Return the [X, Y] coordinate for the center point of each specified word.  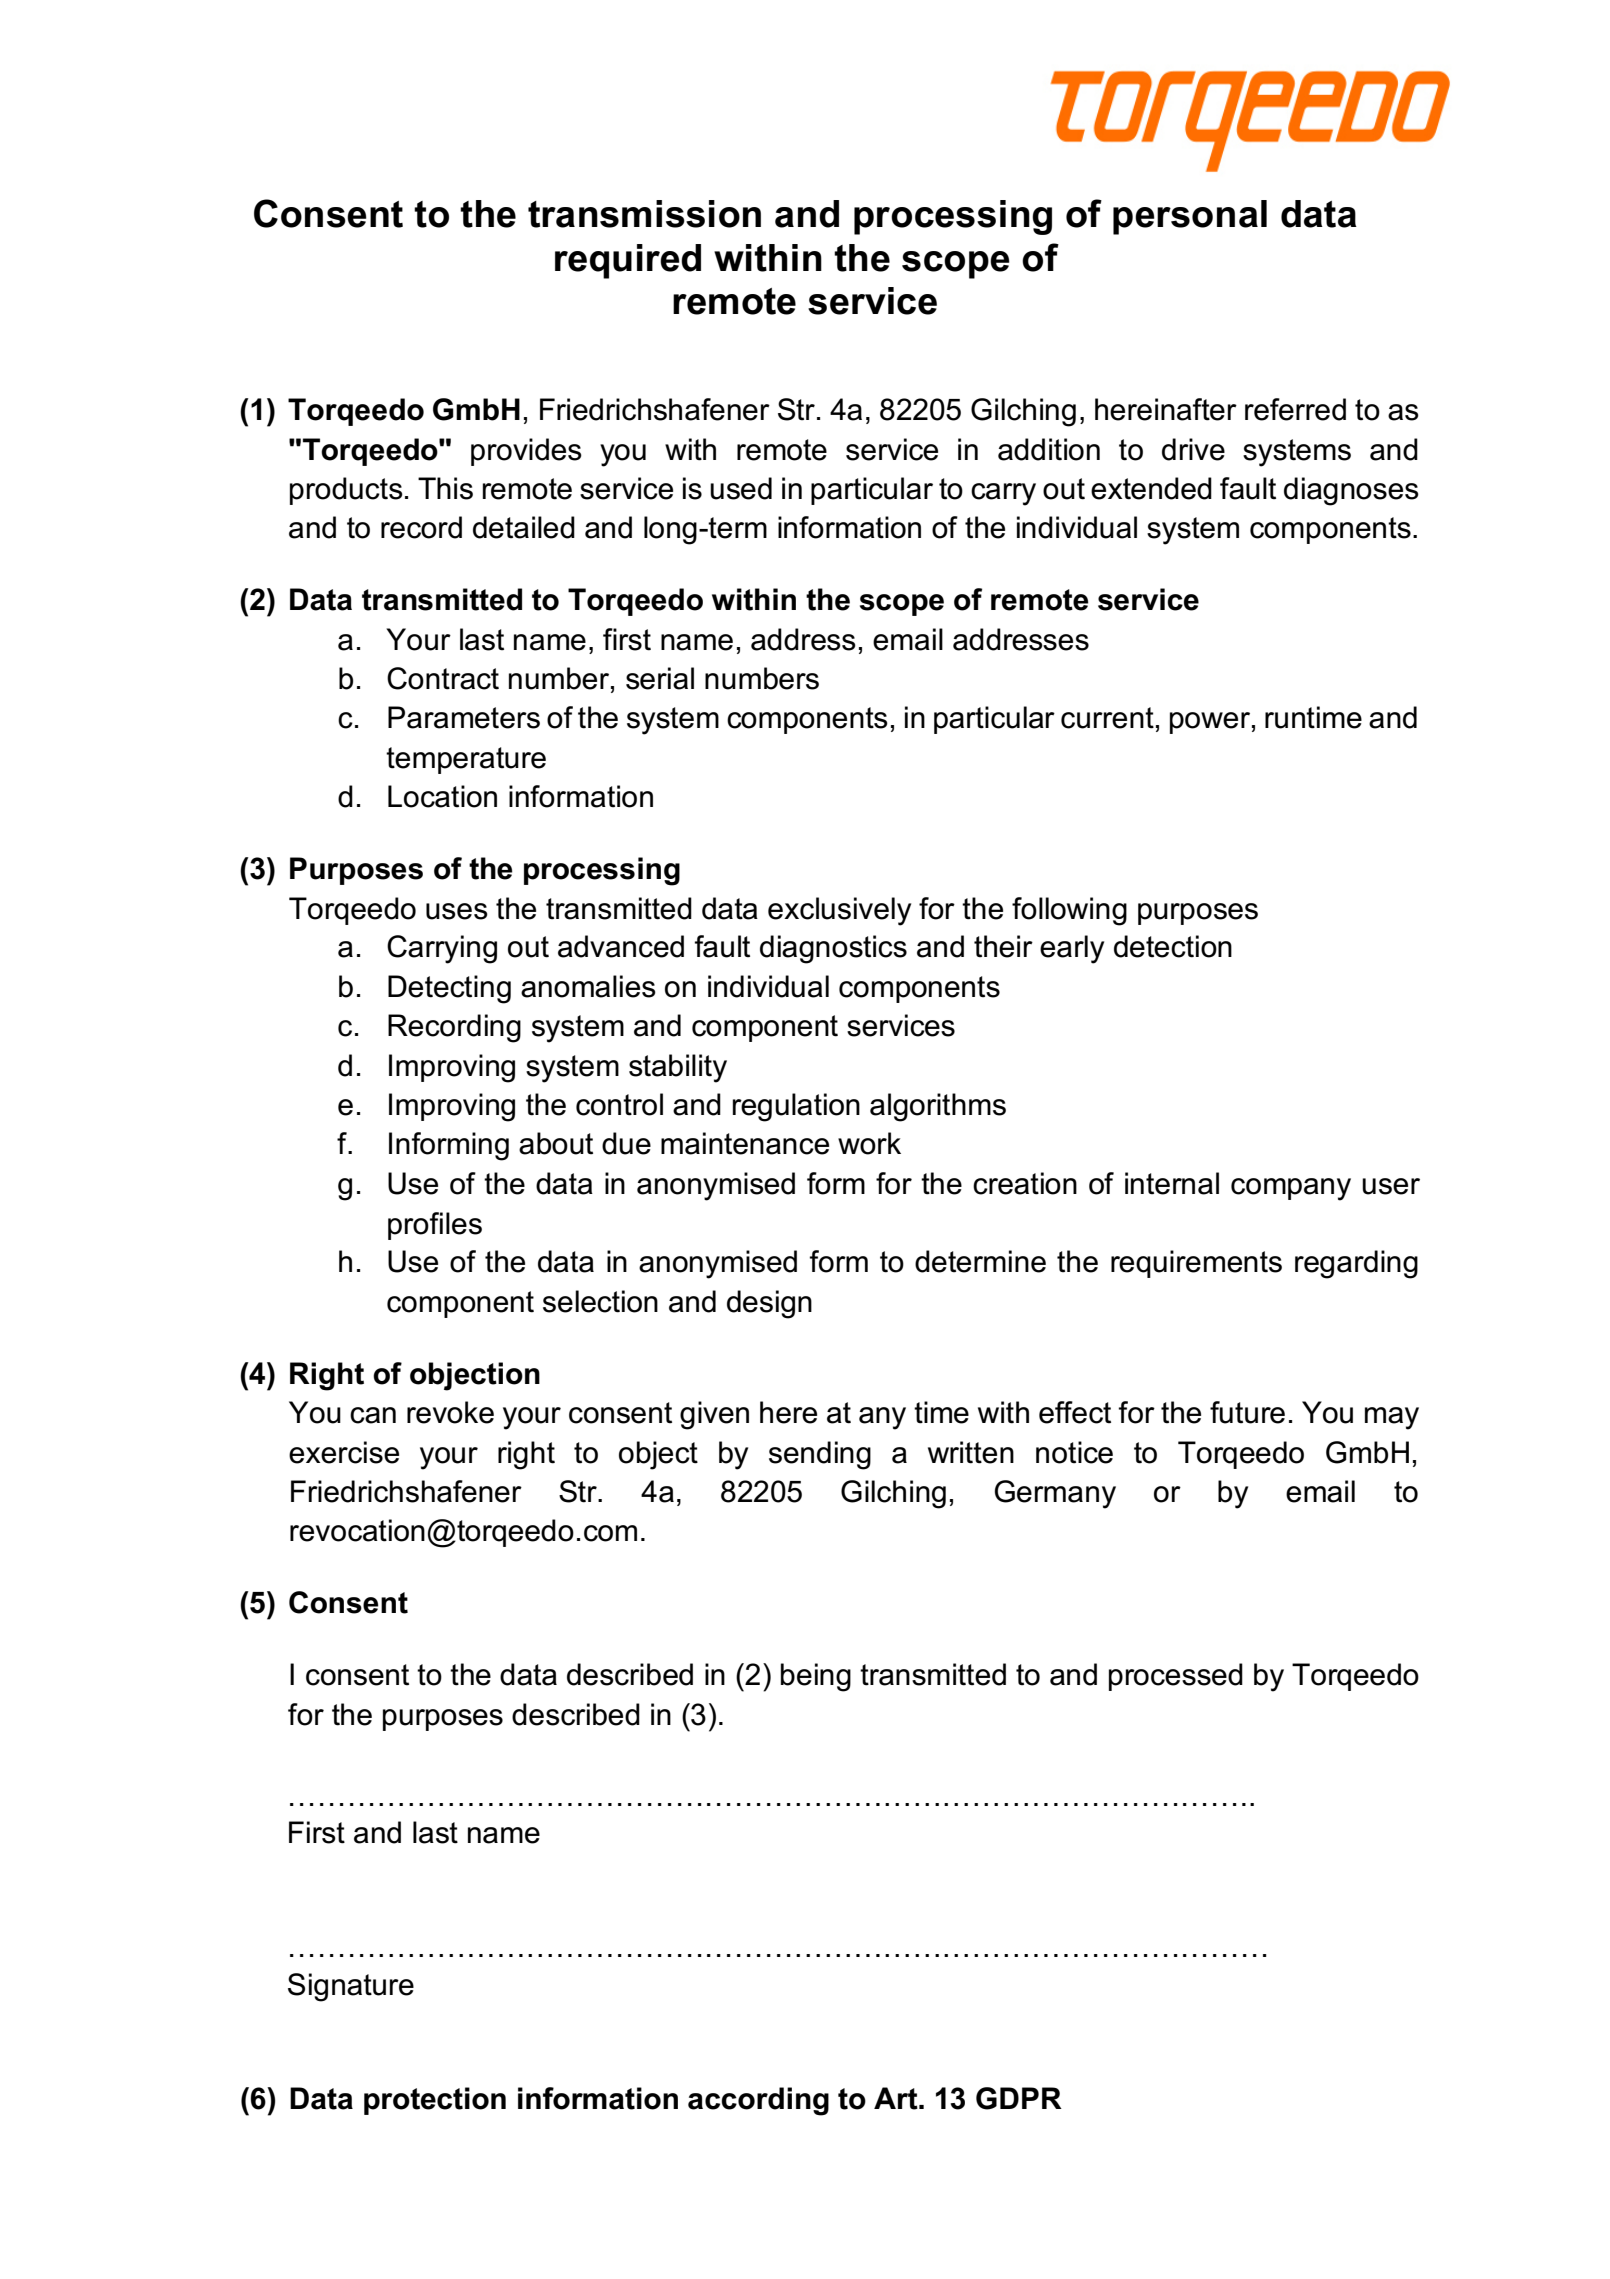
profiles [435, 1226]
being [816, 1677]
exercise [344, 1452]
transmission [644, 214]
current [1107, 718]
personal [1190, 217]
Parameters [464, 717]
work [869, 1143]
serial [660, 678]
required [628, 261]
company [1291, 1189]
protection [435, 2101]
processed [1176, 1677]
